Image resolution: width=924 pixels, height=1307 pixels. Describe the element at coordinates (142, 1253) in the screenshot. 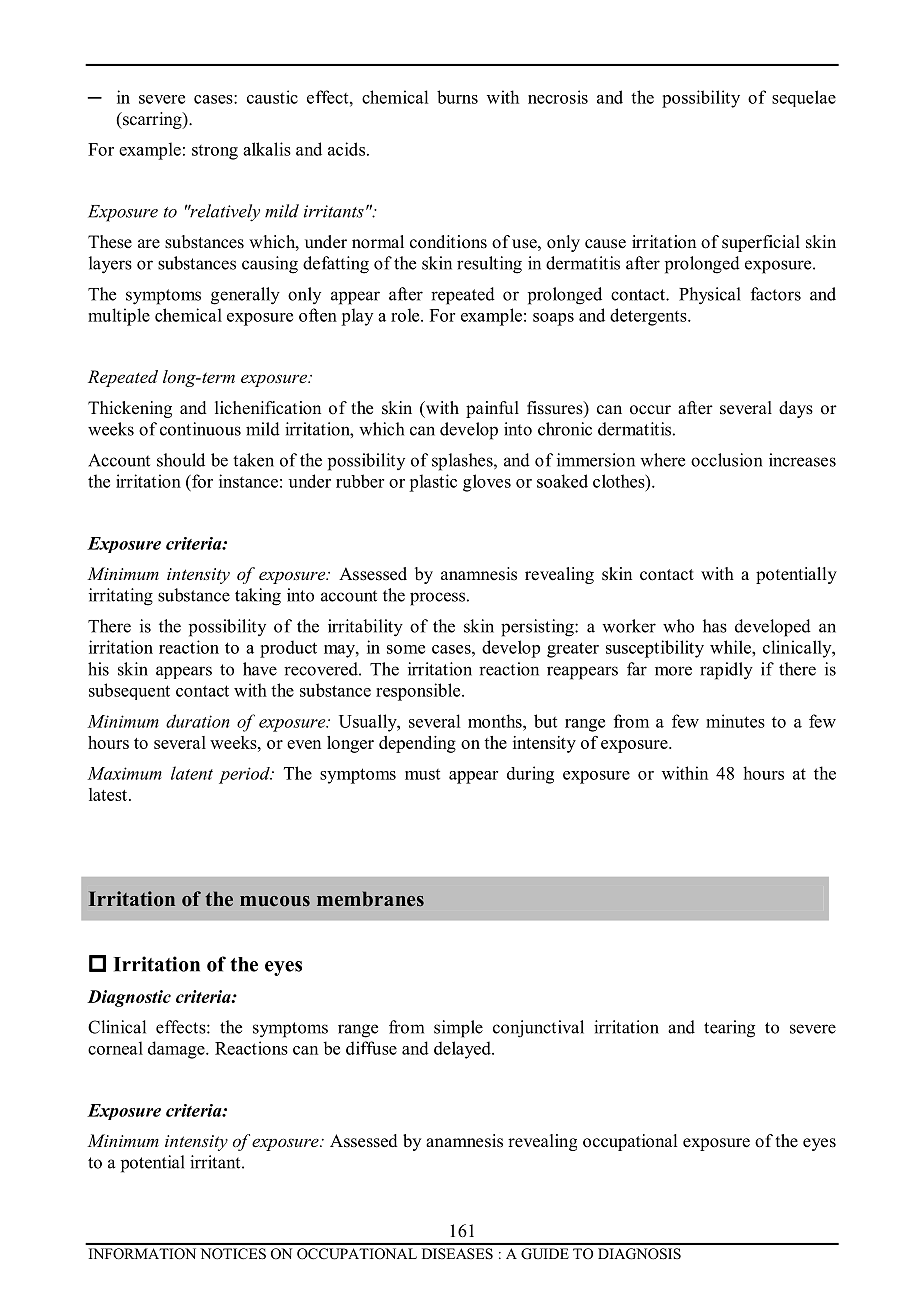

I see `INFORMATION` at that location.
